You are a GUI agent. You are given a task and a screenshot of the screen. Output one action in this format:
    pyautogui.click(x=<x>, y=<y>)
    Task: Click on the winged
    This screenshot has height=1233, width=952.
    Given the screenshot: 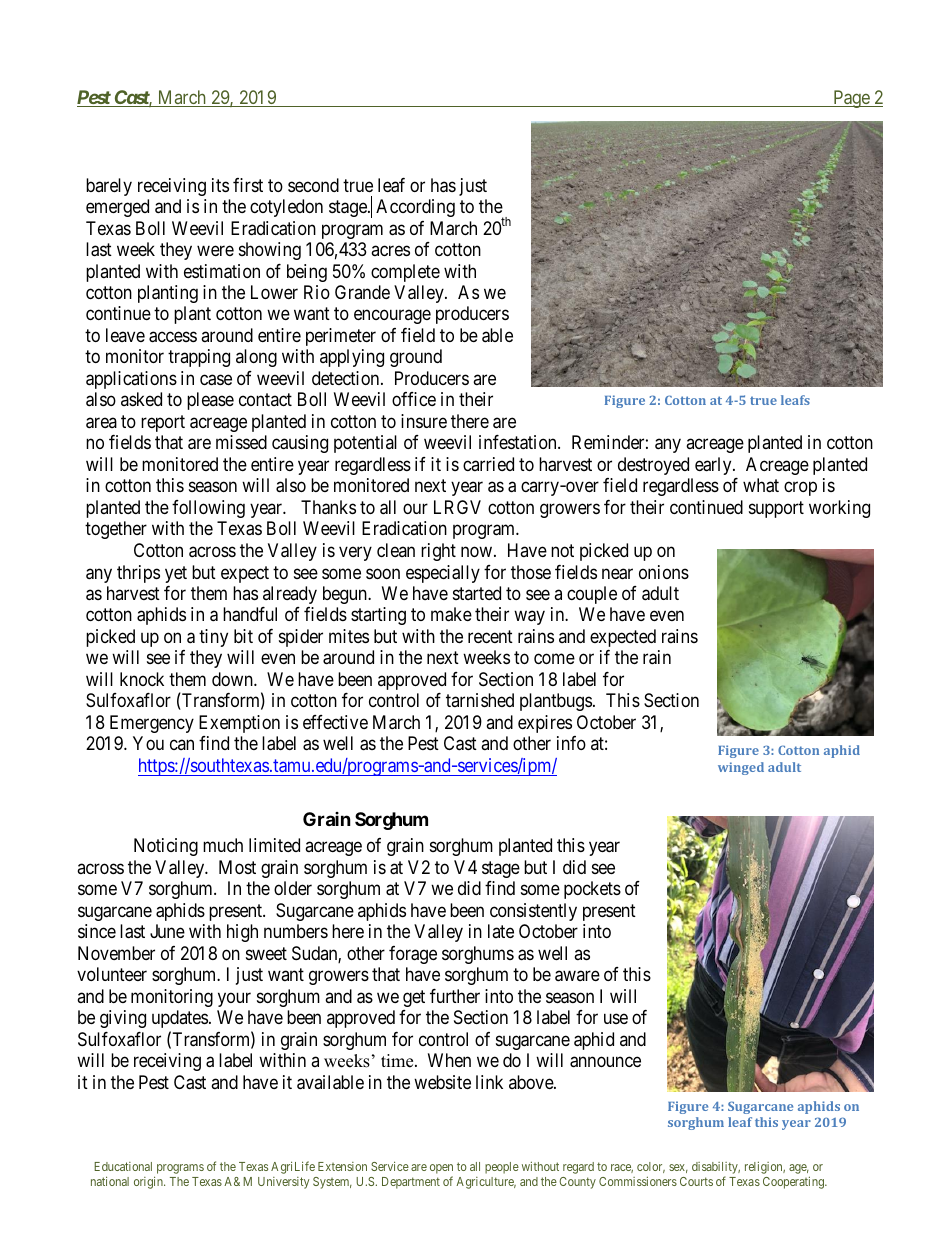 What is the action you would take?
    pyautogui.click(x=741, y=768)
